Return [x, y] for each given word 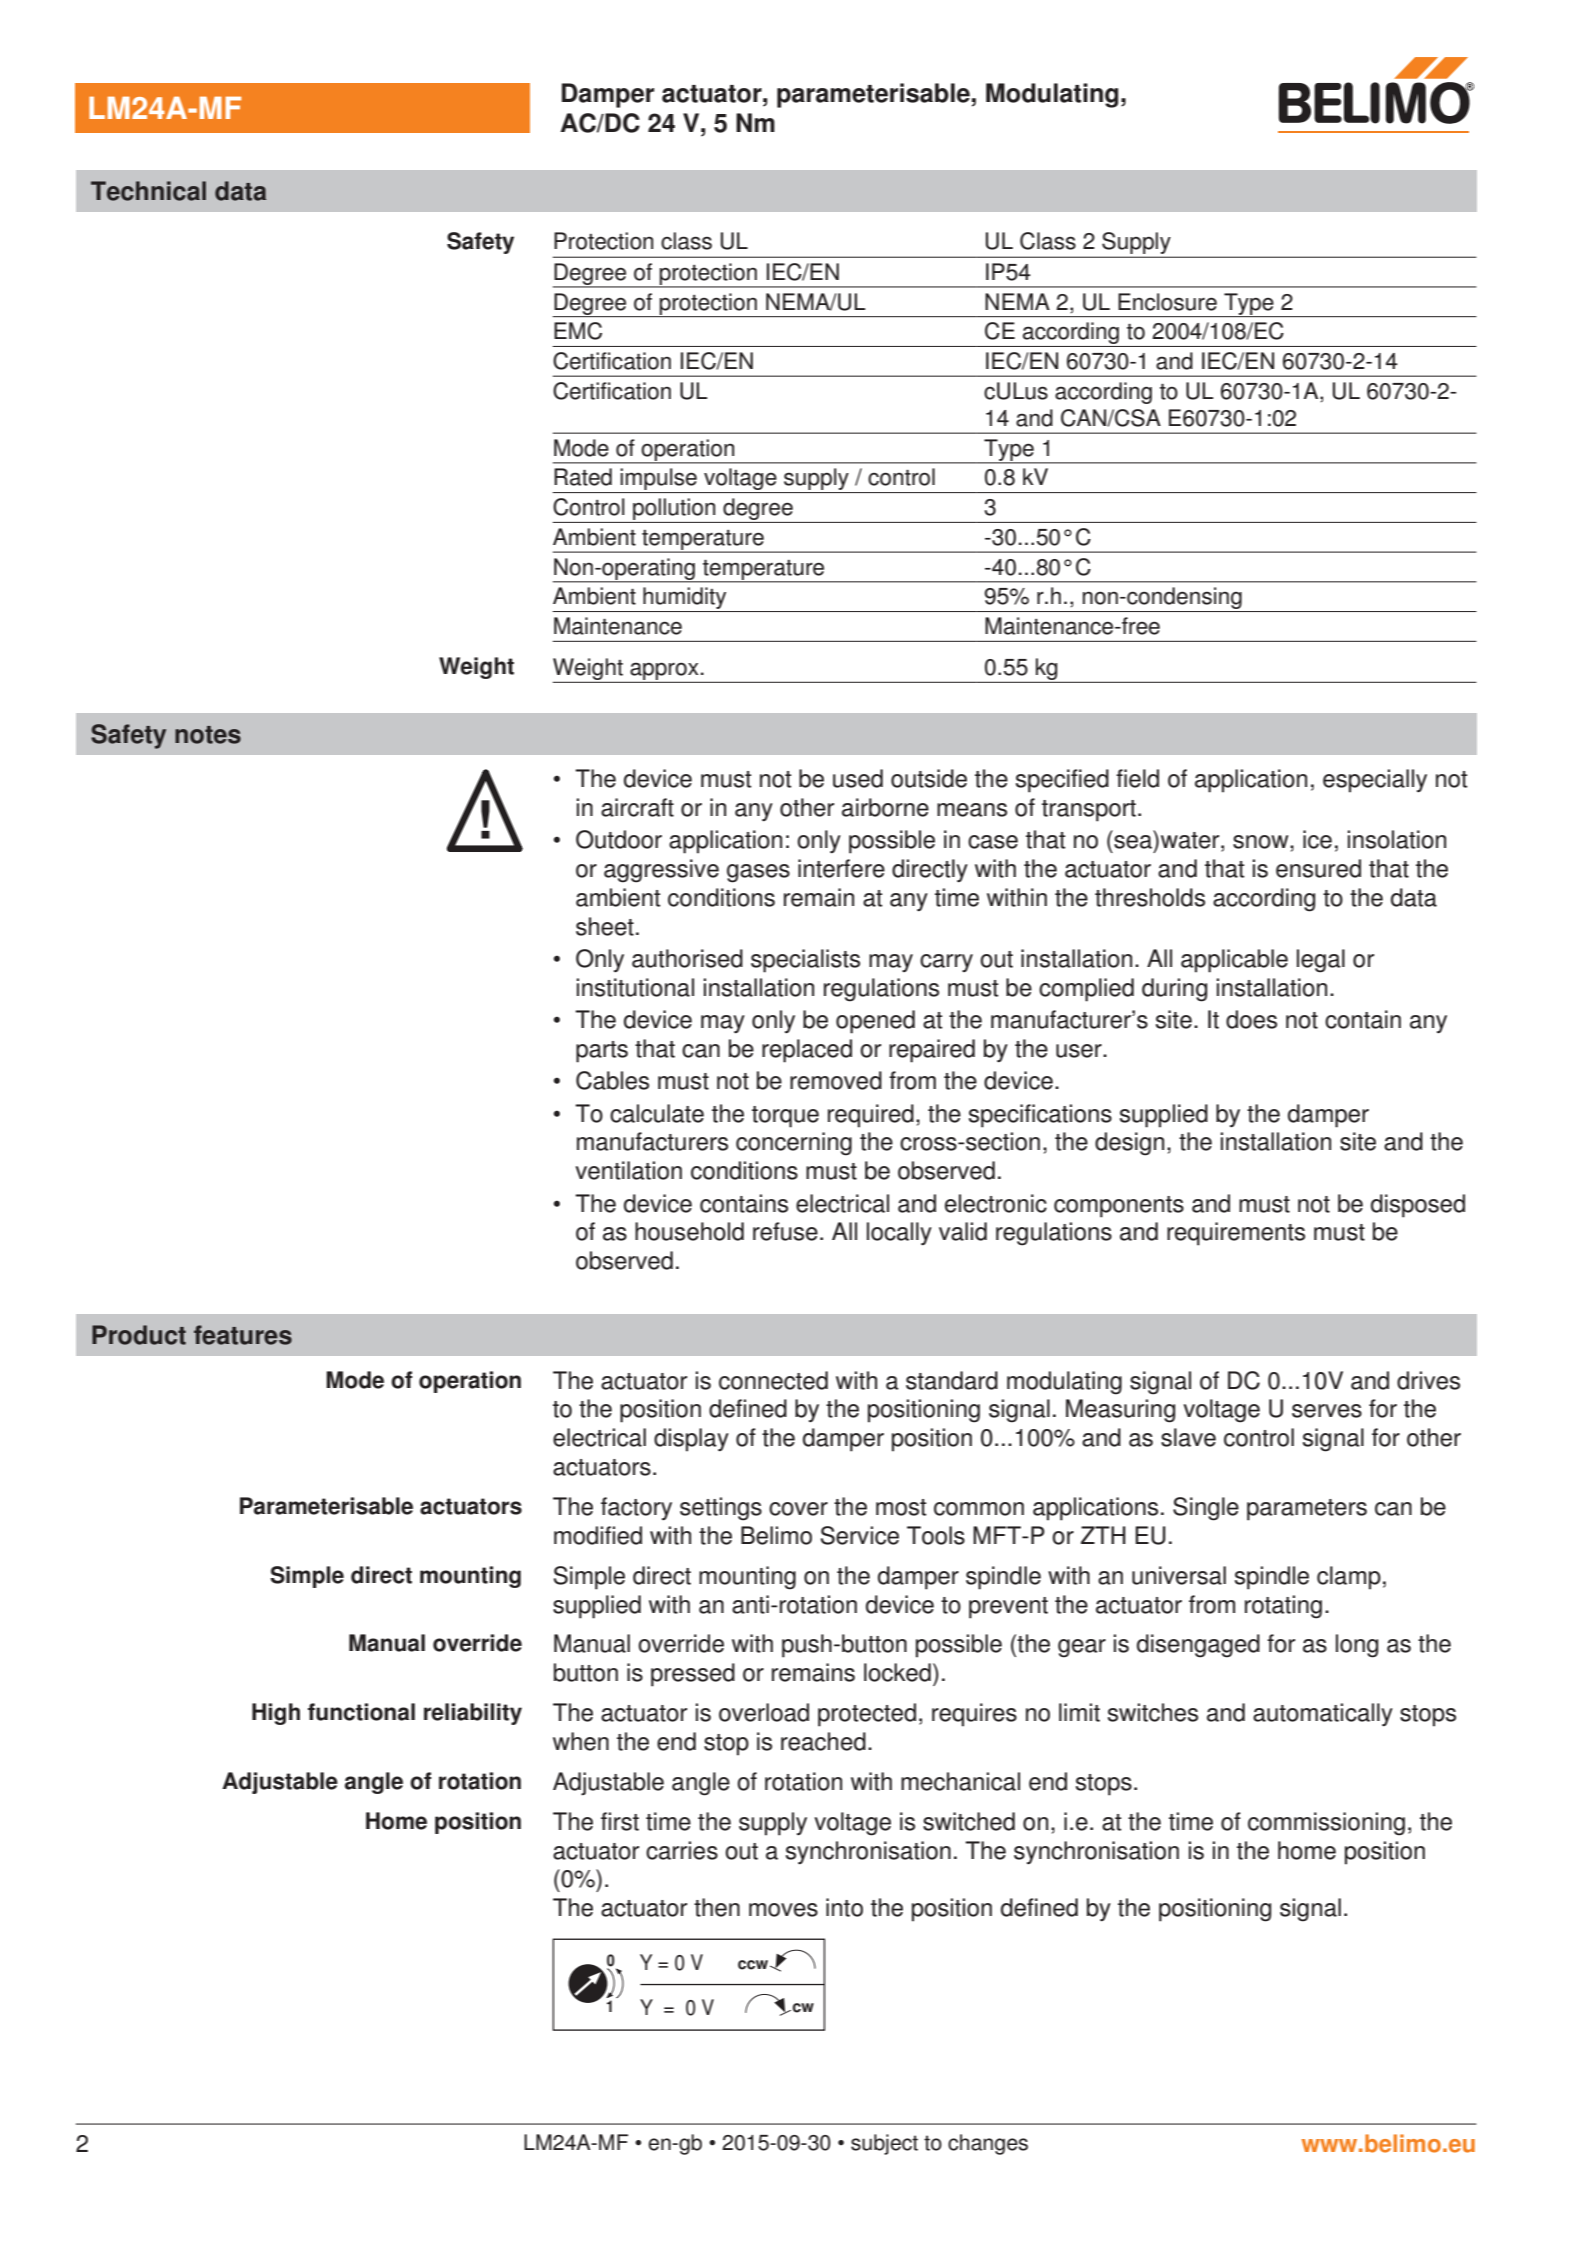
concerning [794, 1144]
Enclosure [1167, 302]
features [243, 1335]
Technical [148, 191]
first [620, 1821]
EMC [578, 331]
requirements [1236, 1234]
